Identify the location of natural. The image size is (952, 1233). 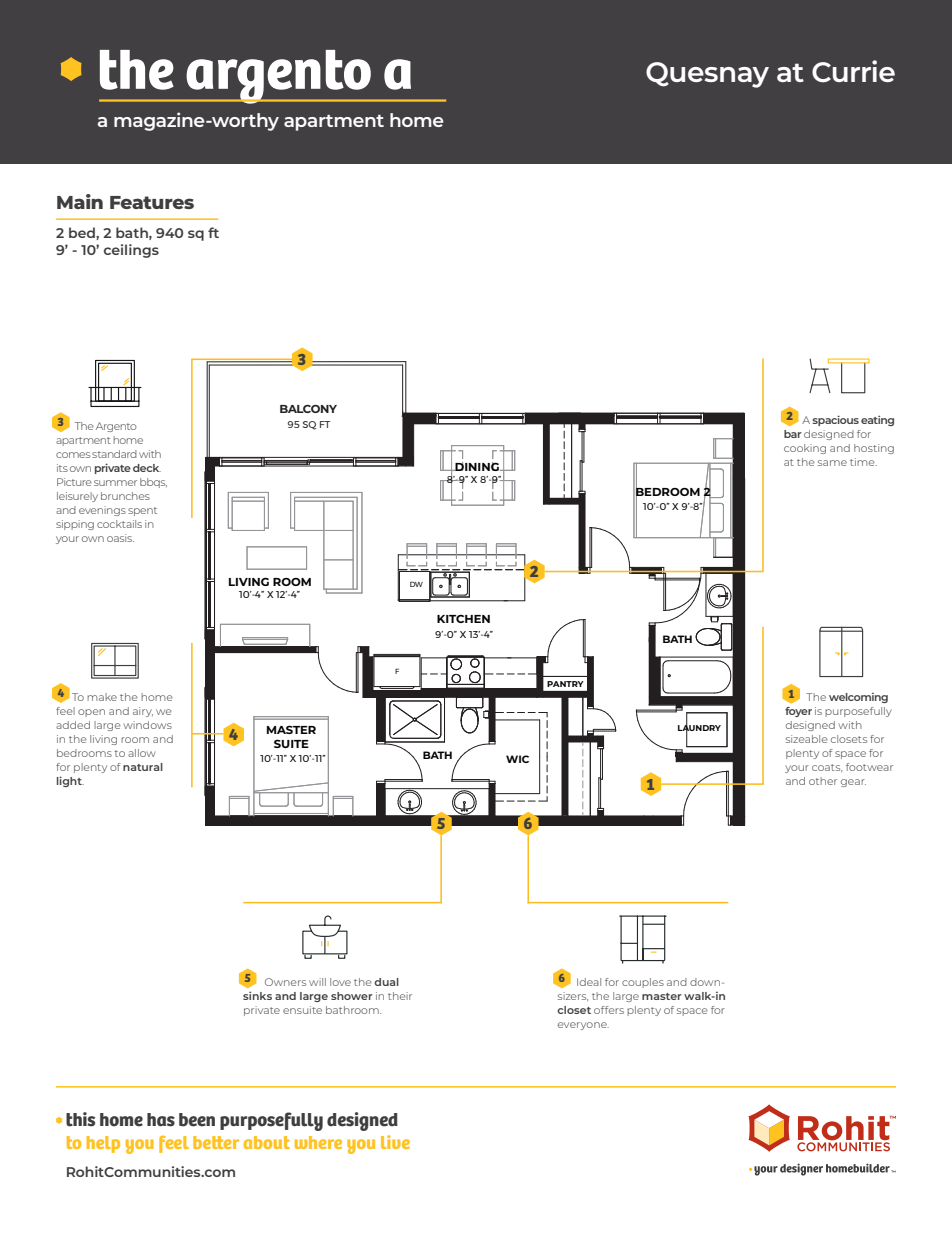
(143, 767).
